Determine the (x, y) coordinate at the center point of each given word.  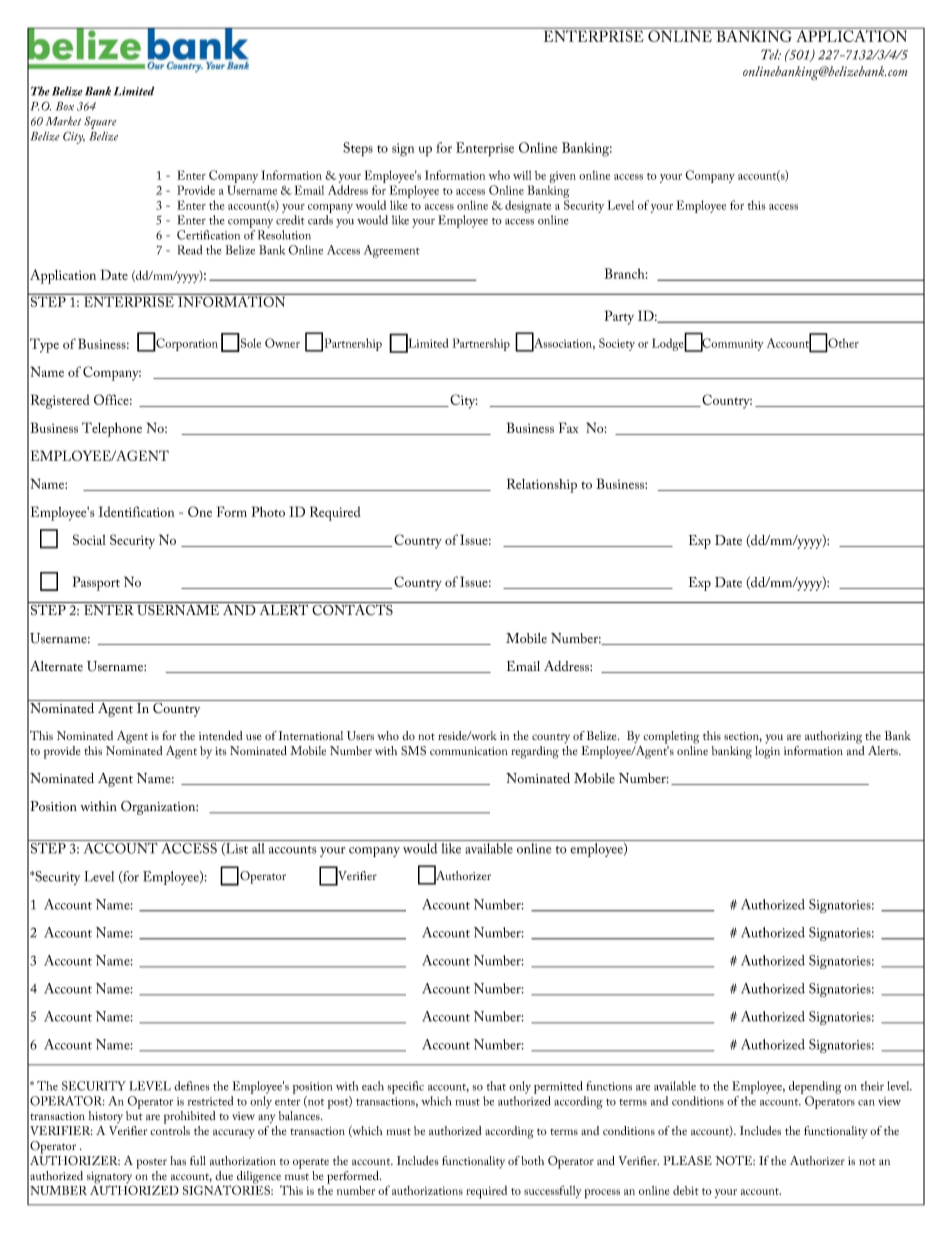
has (178, 1160)
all (258, 848)
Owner (282, 343)
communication (469, 751)
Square (100, 124)
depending (815, 1087)
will (522, 175)
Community (732, 344)
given (562, 177)
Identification (136, 511)
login (767, 752)
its (221, 751)
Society (617, 344)
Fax (569, 427)
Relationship (542, 485)
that (496, 1086)
